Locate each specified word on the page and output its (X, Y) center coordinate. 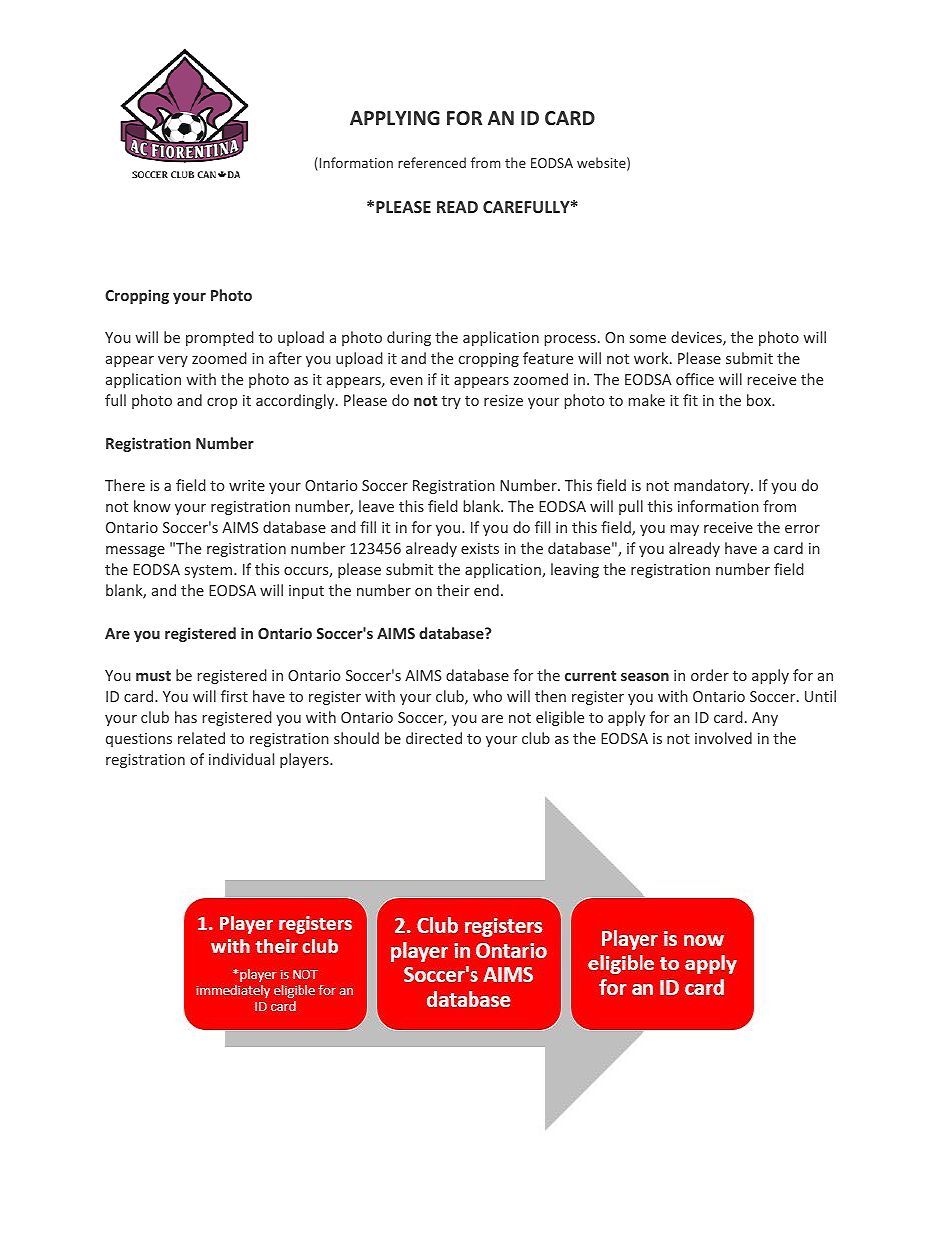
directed (434, 738)
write (247, 485)
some (648, 339)
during (409, 338)
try (451, 402)
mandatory (713, 486)
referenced (432, 162)
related (201, 738)
